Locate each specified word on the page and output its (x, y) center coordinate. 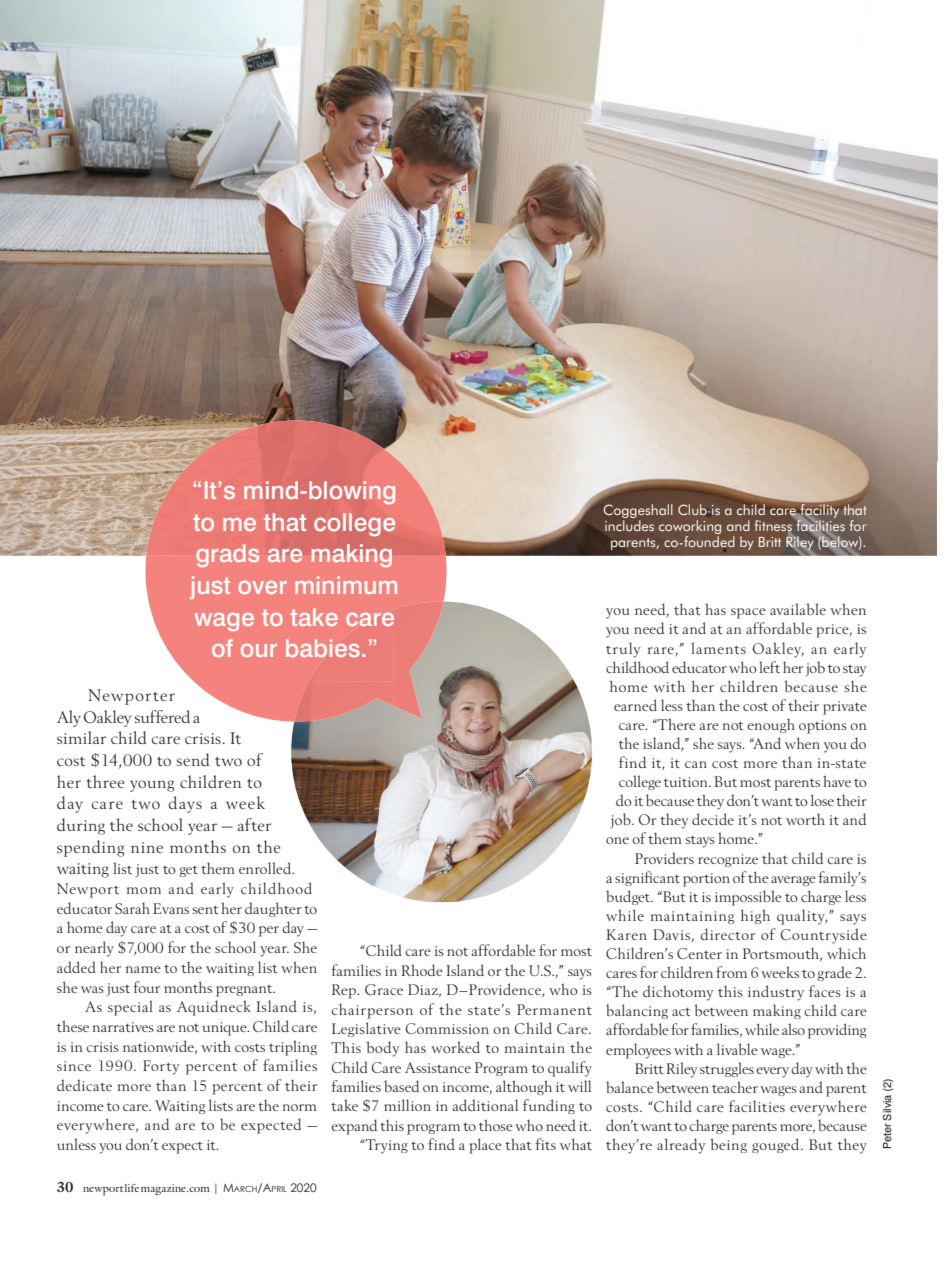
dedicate (84, 1085)
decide (713, 819)
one (617, 840)
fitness (773, 527)
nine (147, 847)
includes (629, 525)
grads (227, 555)
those (496, 1125)
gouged (777, 1145)
